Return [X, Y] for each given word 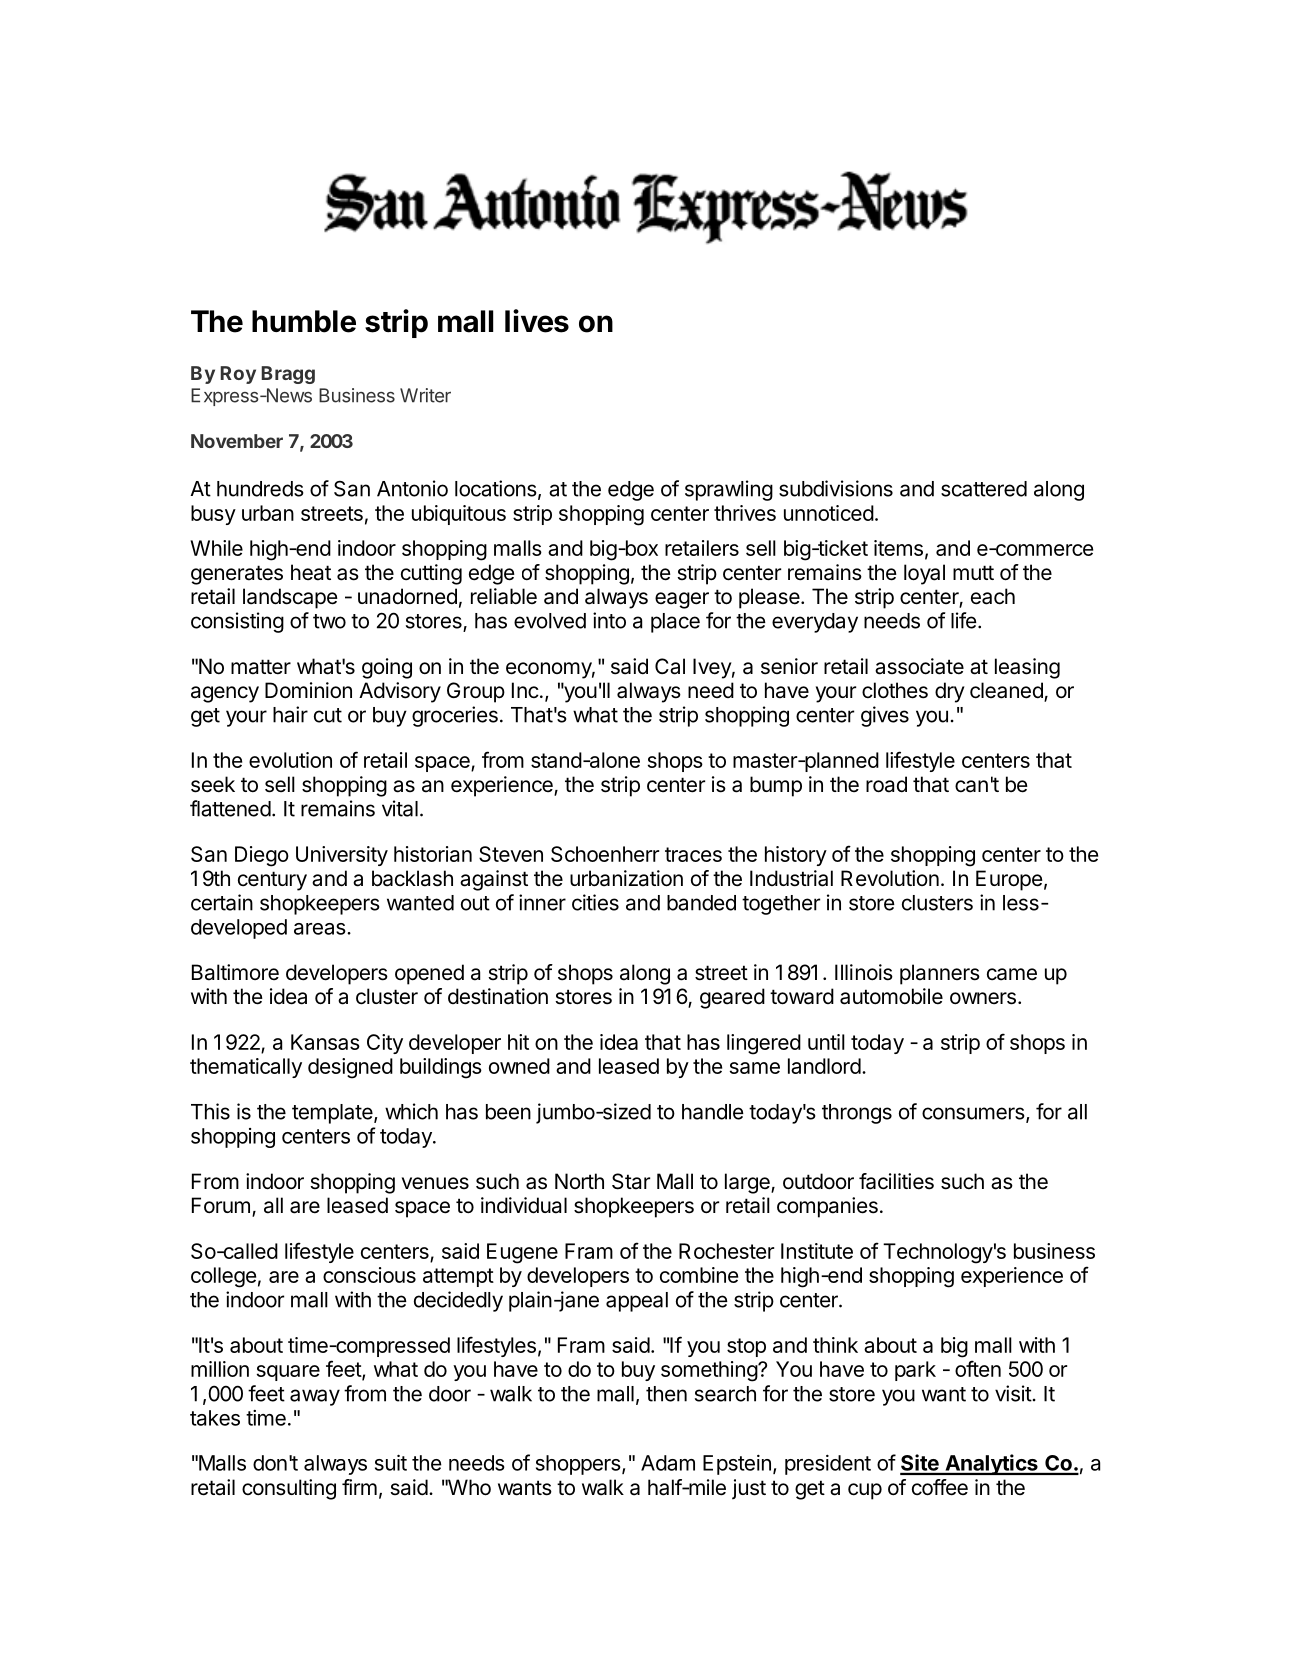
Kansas [325, 1042]
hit [518, 1042]
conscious [369, 1275]
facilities [896, 1181]
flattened [230, 808]
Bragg [288, 375]
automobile [891, 996]
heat [311, 572]
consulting [289, 1489]
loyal [924, 574]
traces [693, 854]
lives [537, 321]
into [609, 620]
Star [631, 1181]
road [886, 784]
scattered [984, 489]
